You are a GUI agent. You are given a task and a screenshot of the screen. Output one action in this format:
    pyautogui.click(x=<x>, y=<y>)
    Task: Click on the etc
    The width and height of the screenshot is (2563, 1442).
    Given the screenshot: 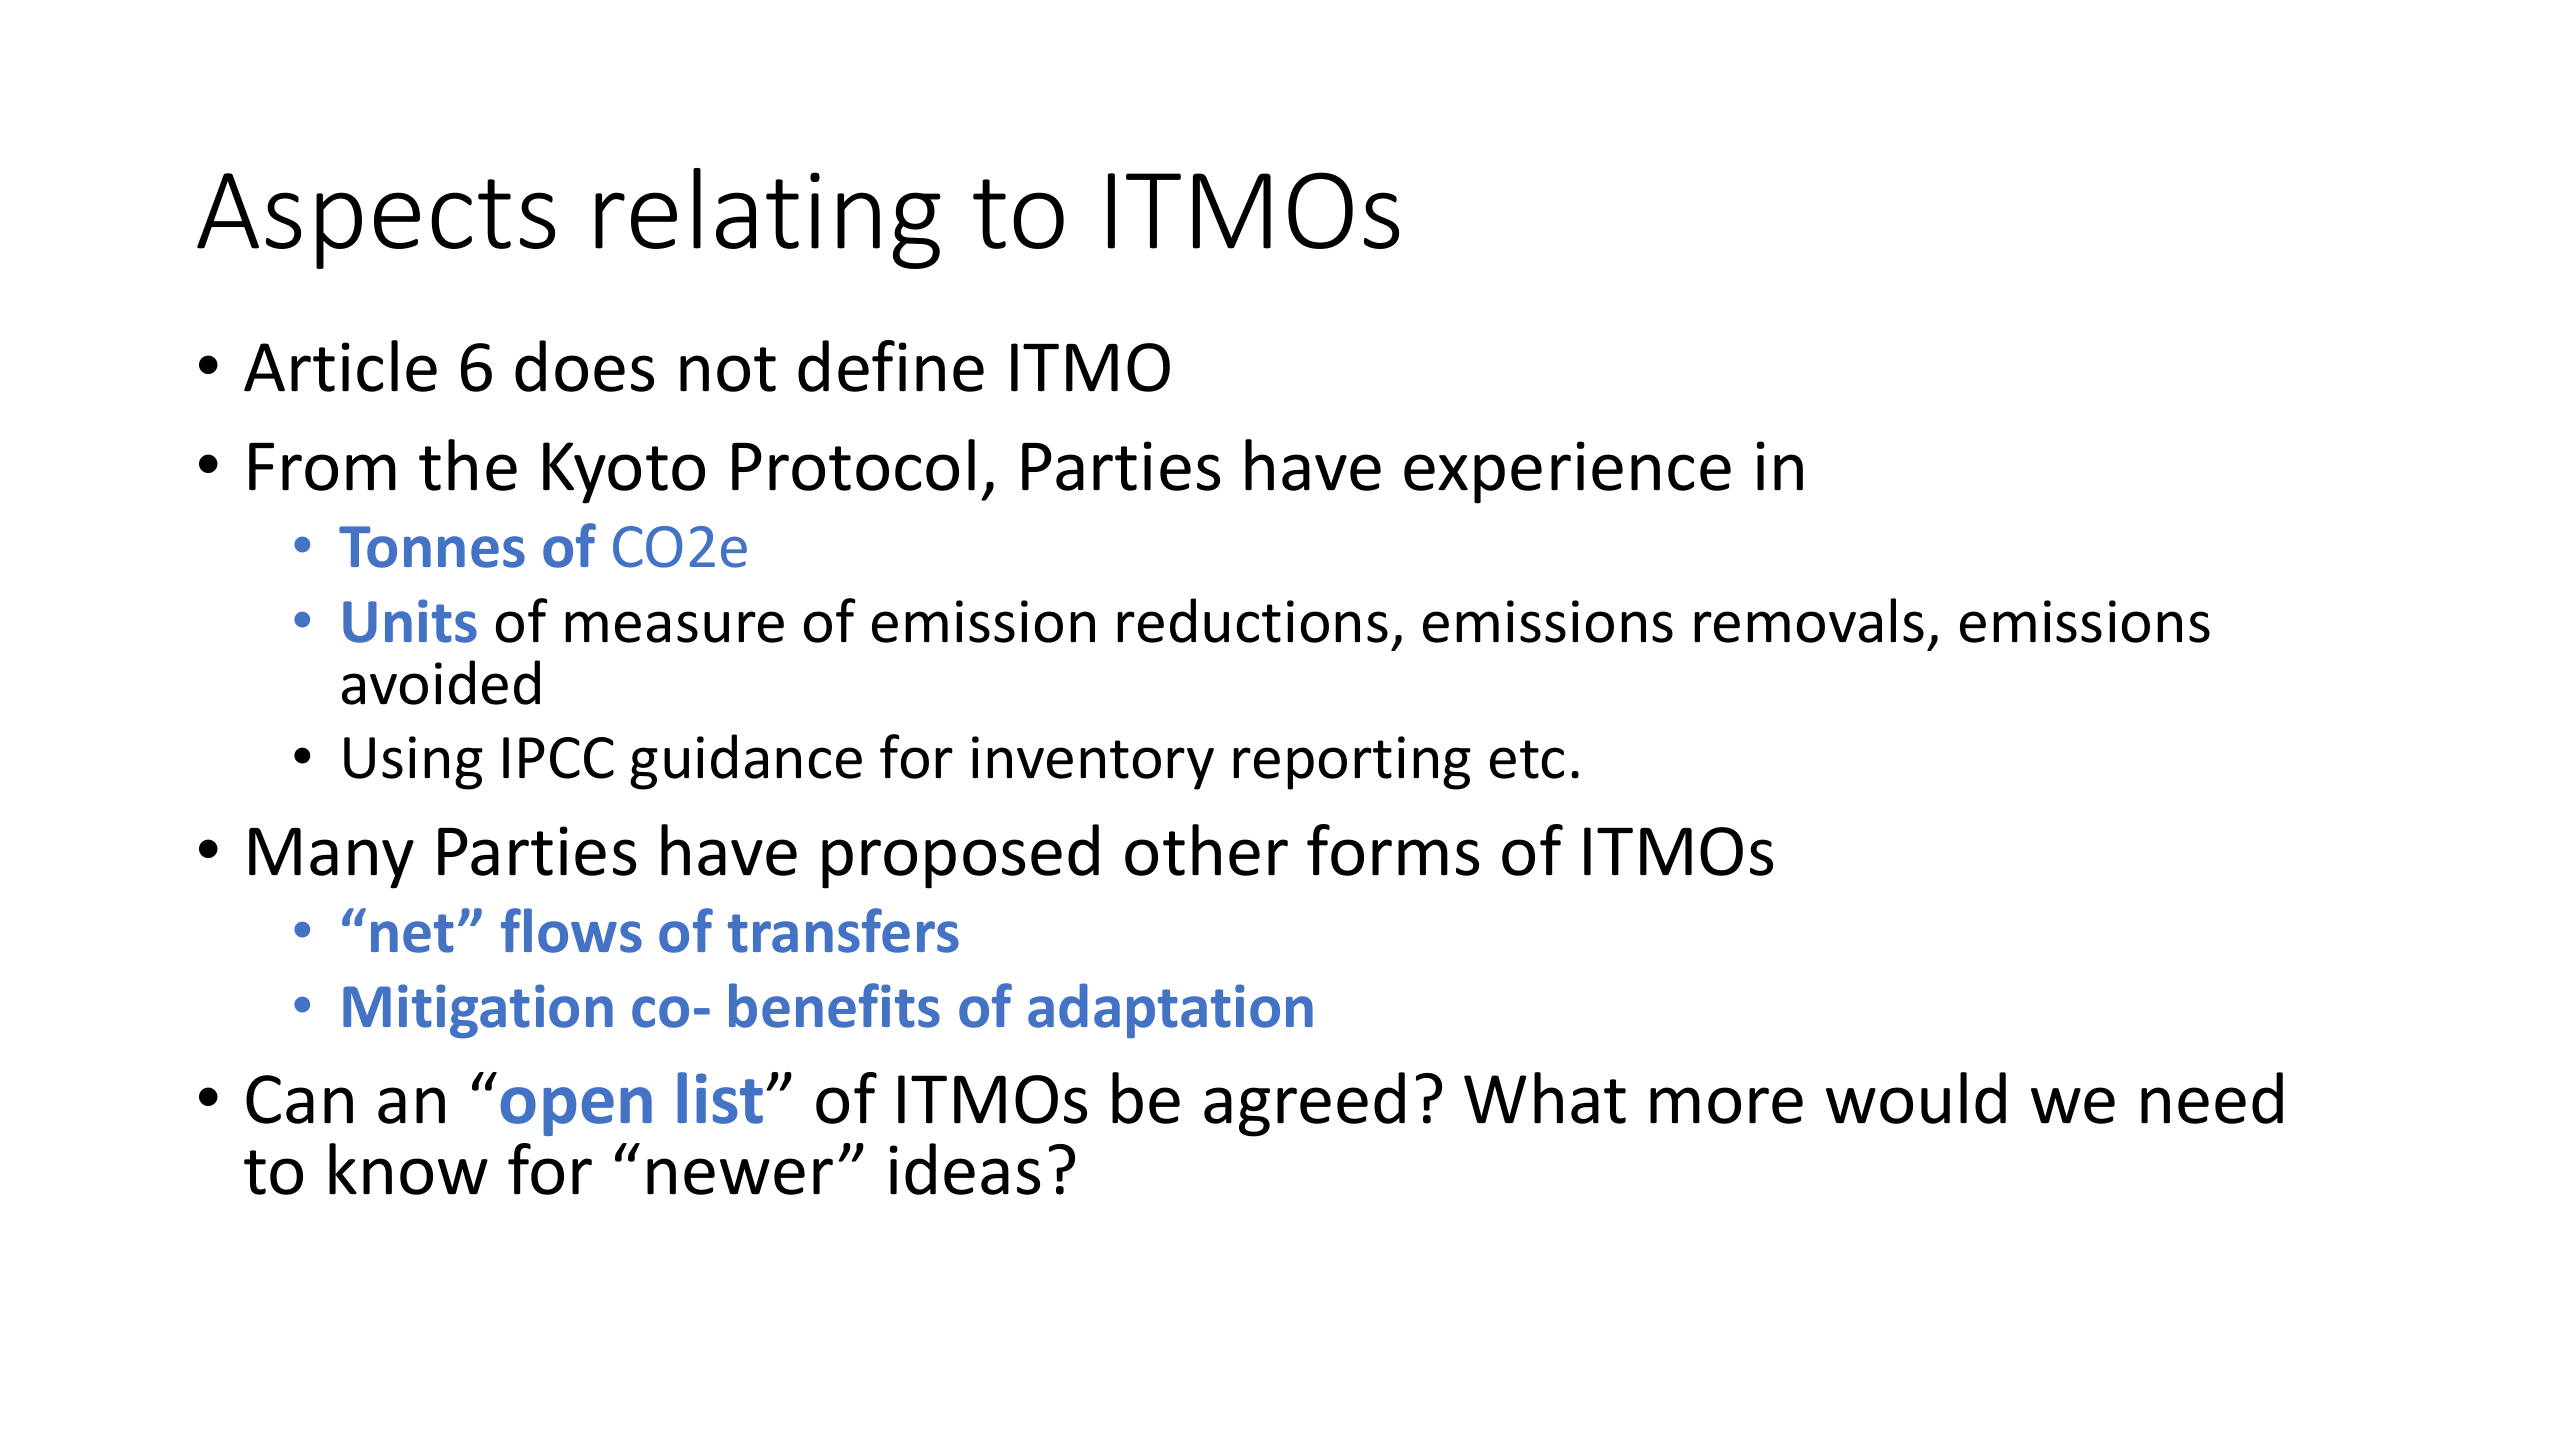 What is the action you would take?
    pyautogui.click(x=1527, y=759)
